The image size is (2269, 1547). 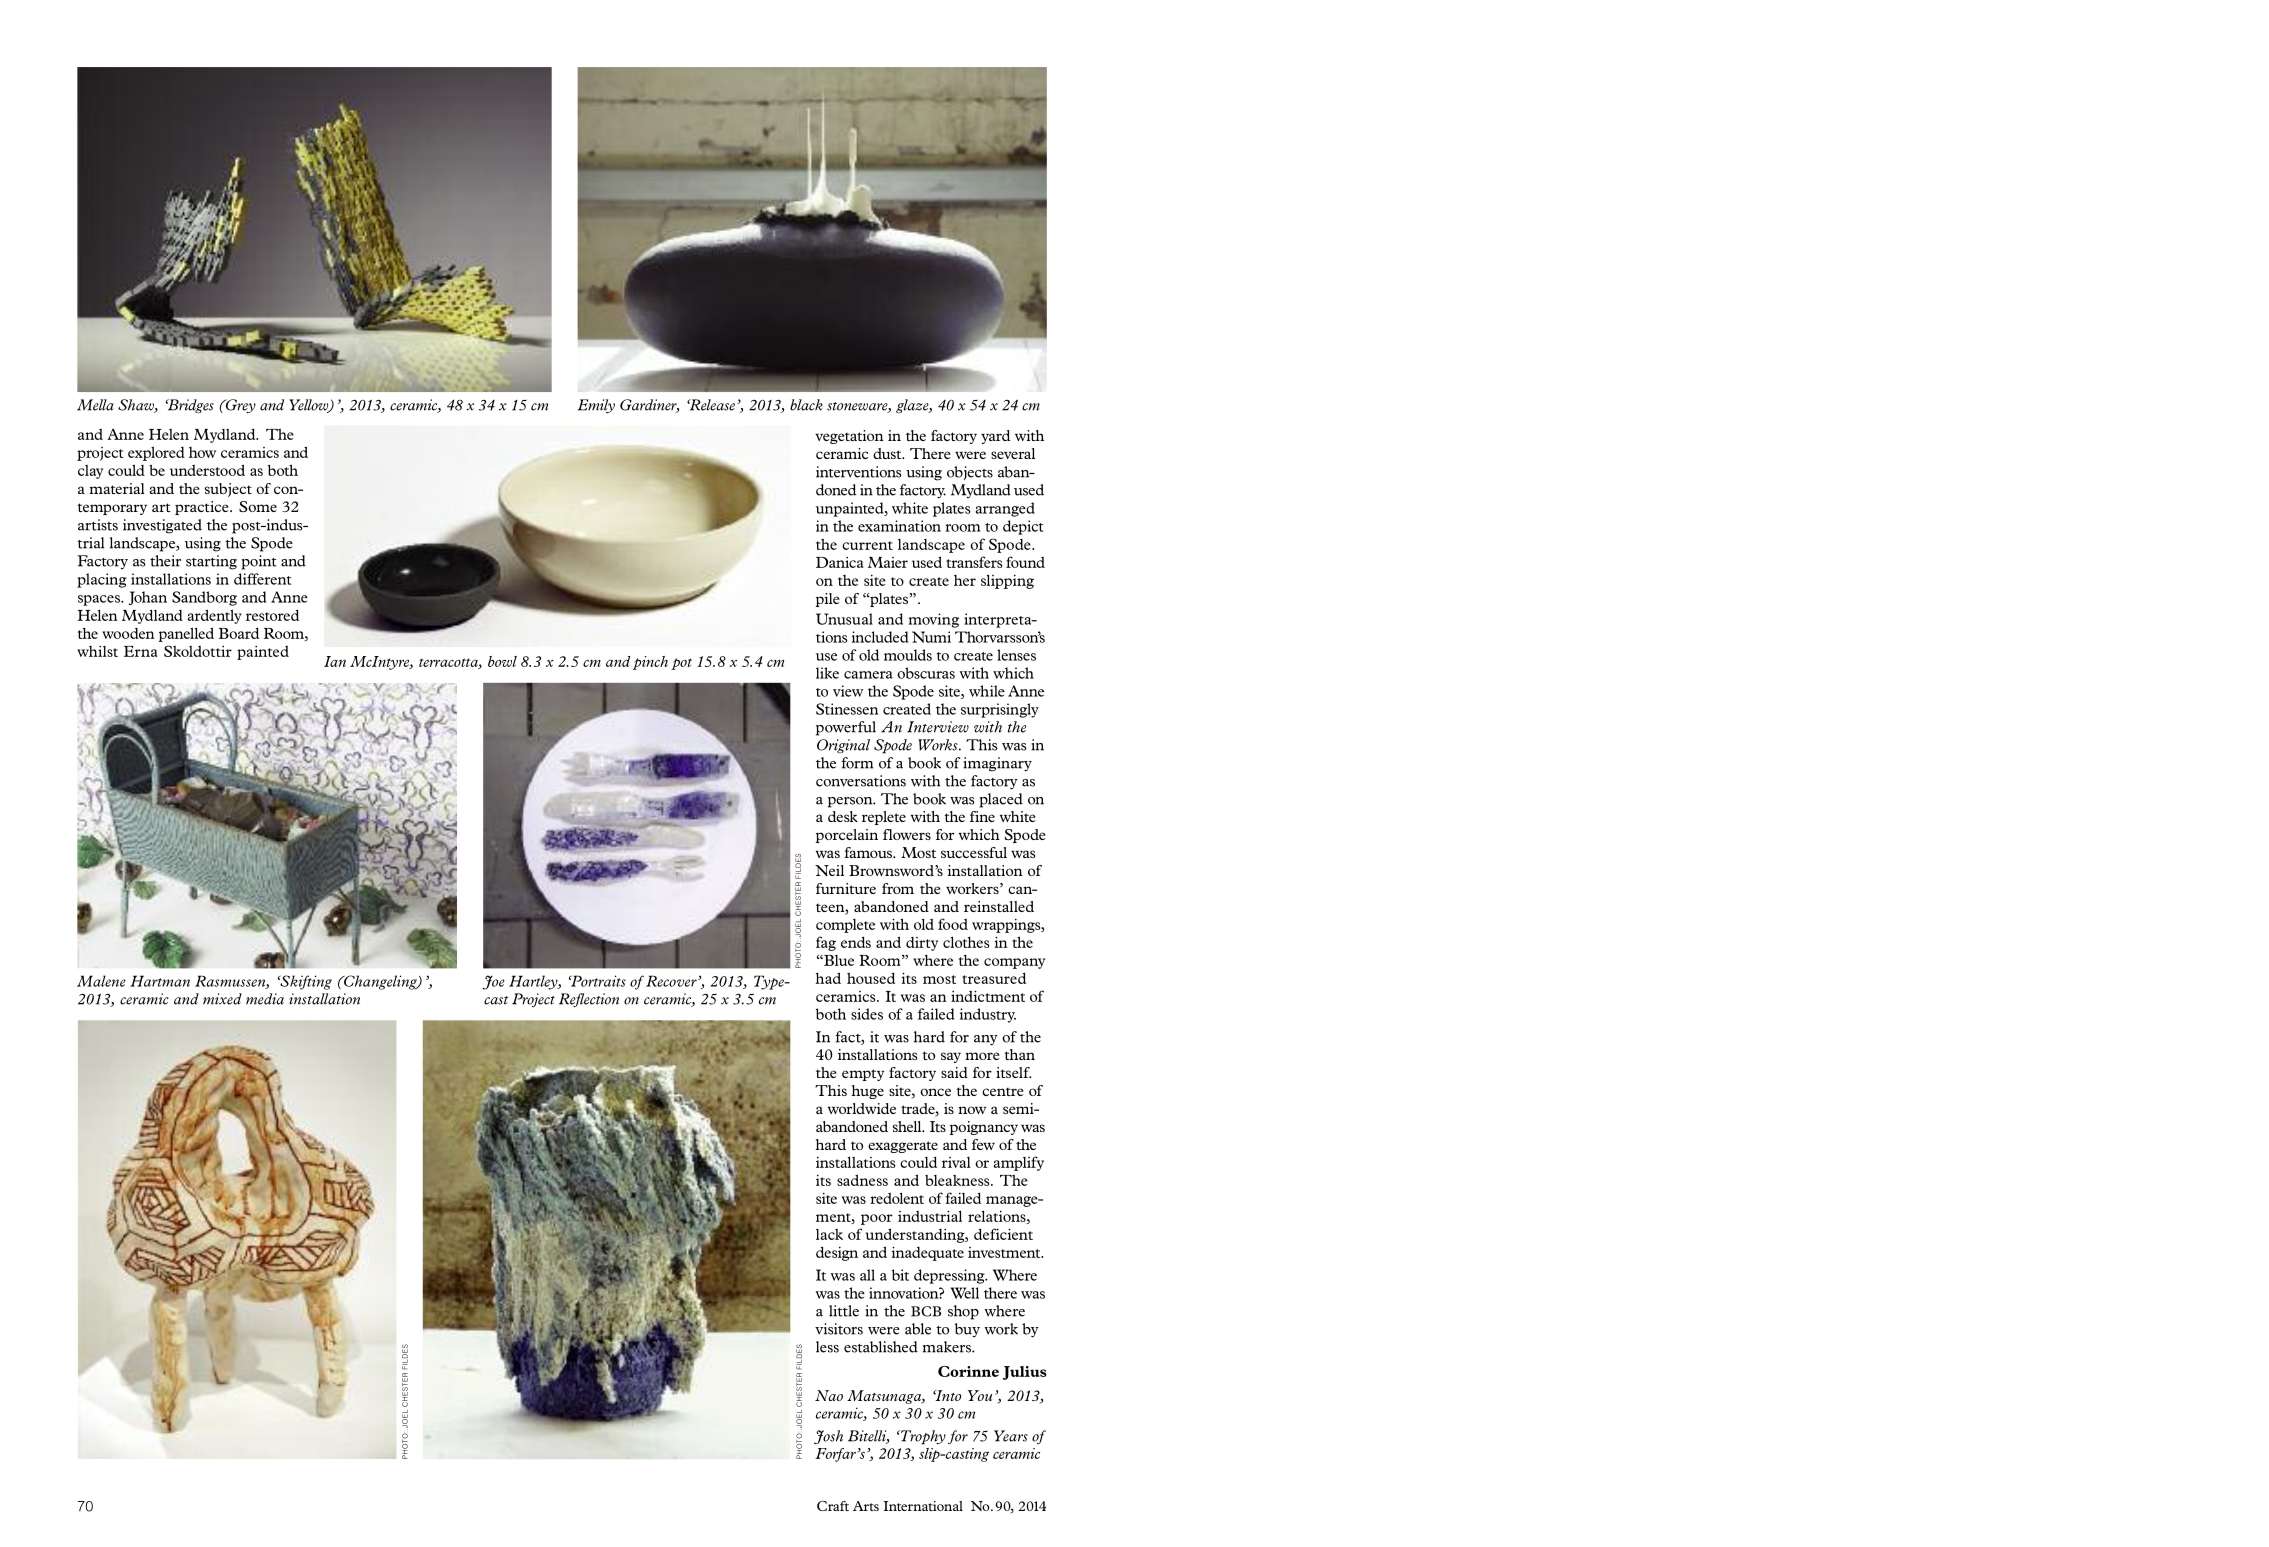 What do you see at coordinates (907, 834) in the screenshot?
I see `flowers` at bounding box center [907, 834].
